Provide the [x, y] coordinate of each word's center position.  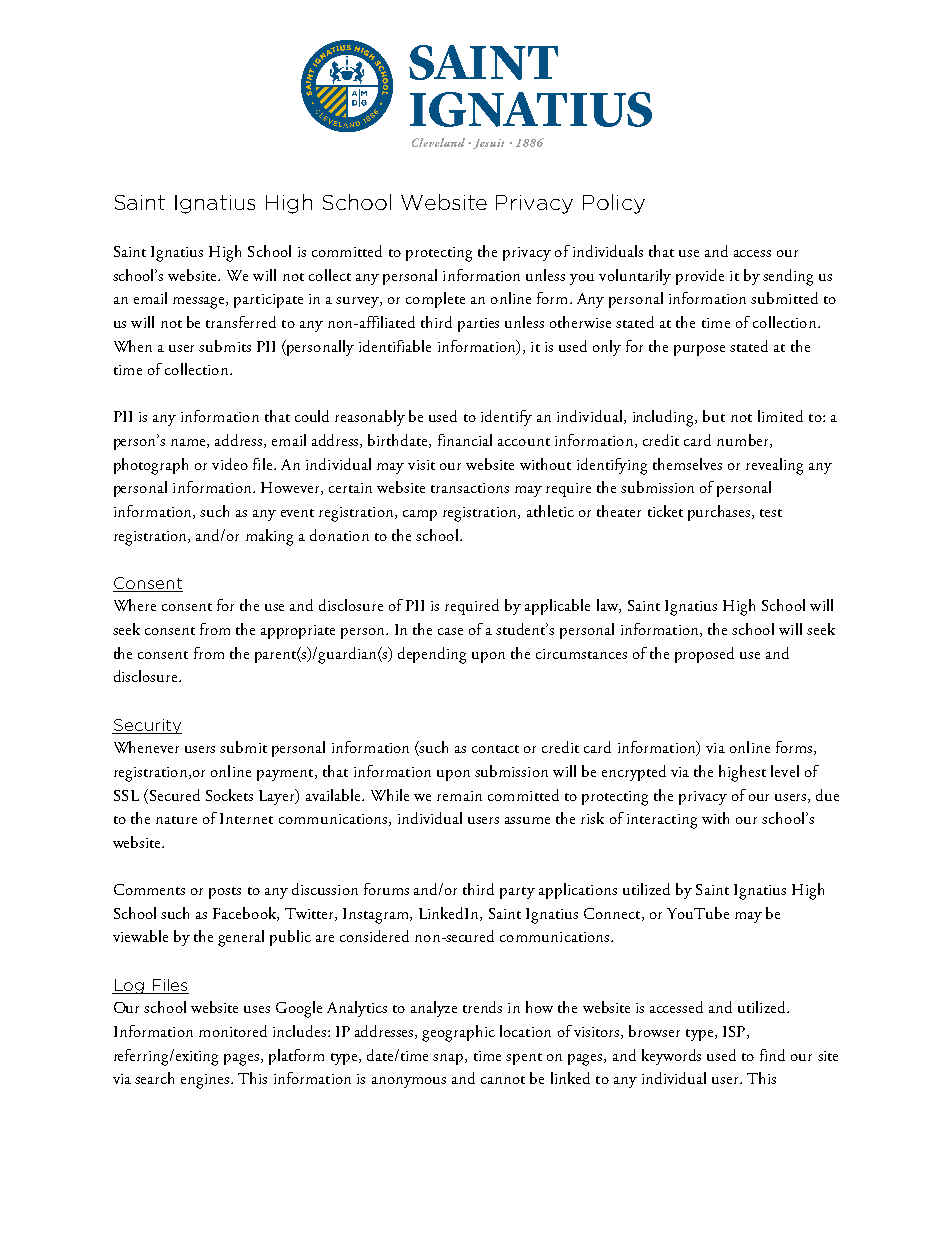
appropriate [298, 632]
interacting [662, 821]
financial [465, 440]
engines [206, 1081]
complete [435, 300]
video [230, 464]
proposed [704, 655]
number [744, 441]
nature [176, 820]
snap [449, 1059]
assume [527, 820]
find [772, 1055]
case [450, 631]
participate [268, 301]
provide [700, 277]
